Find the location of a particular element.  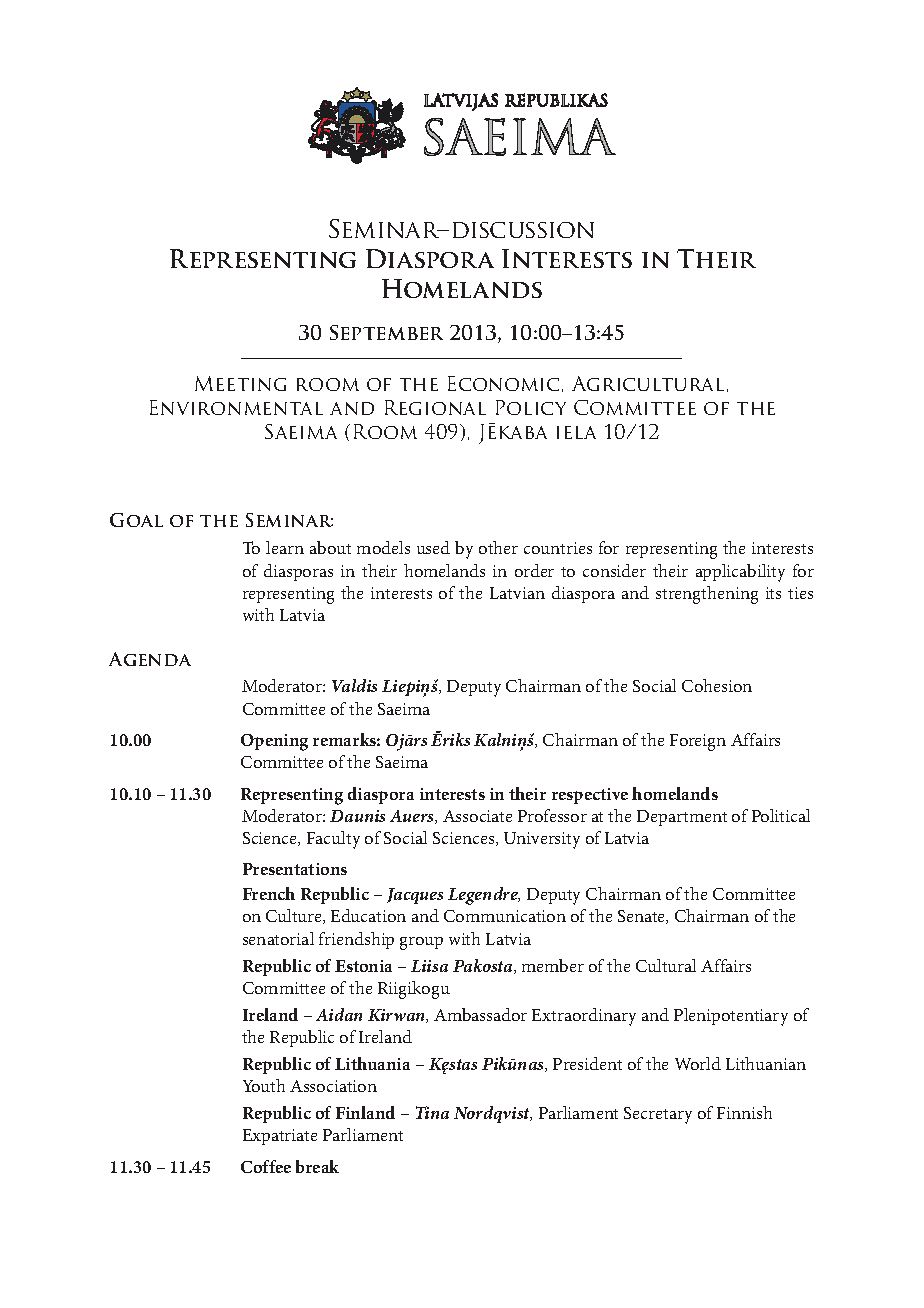

Coffee is located at coordinates (266, 1166).
